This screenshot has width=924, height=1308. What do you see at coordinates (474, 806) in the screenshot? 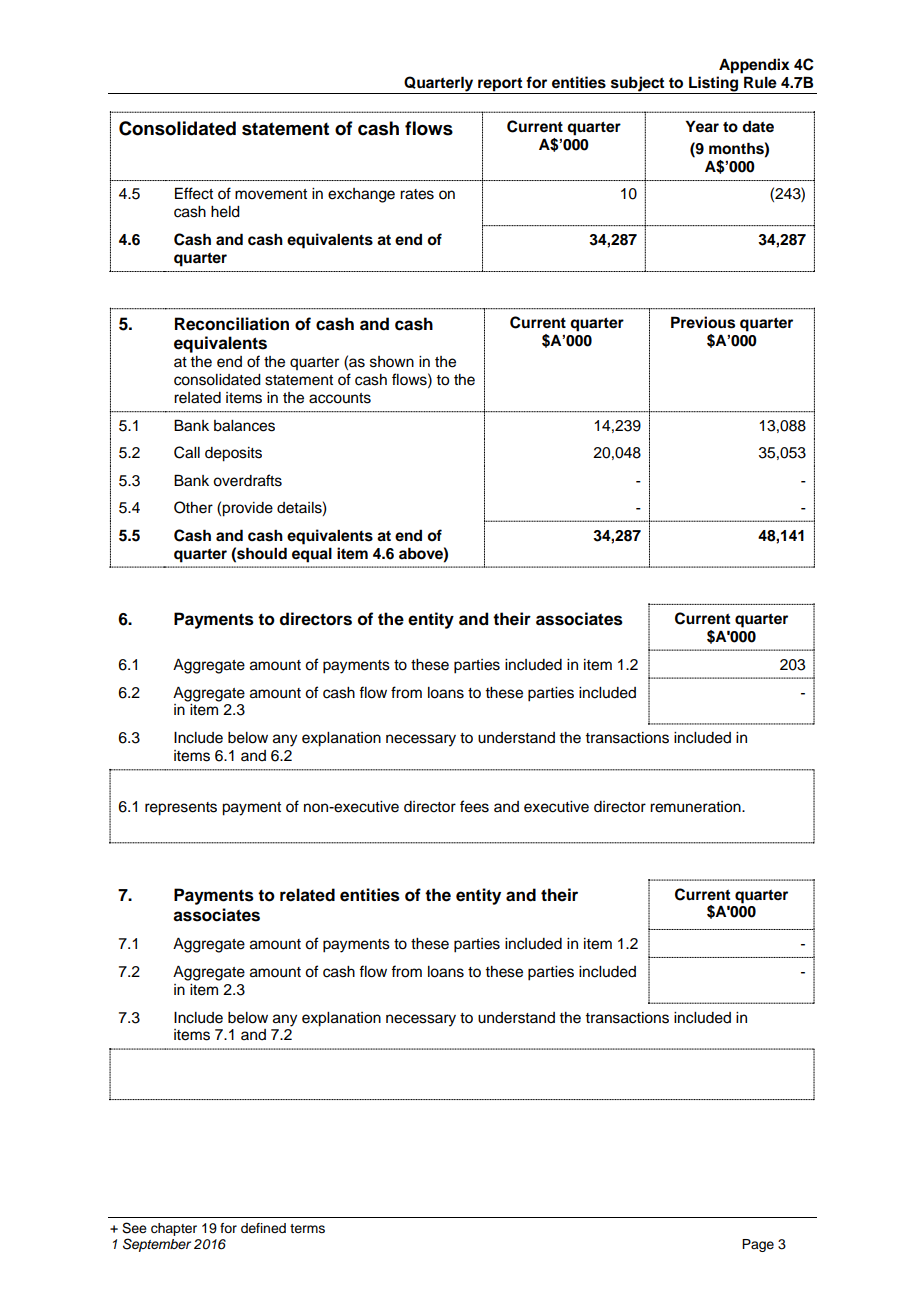
I see `fees` at bounding box center [474, 806].
